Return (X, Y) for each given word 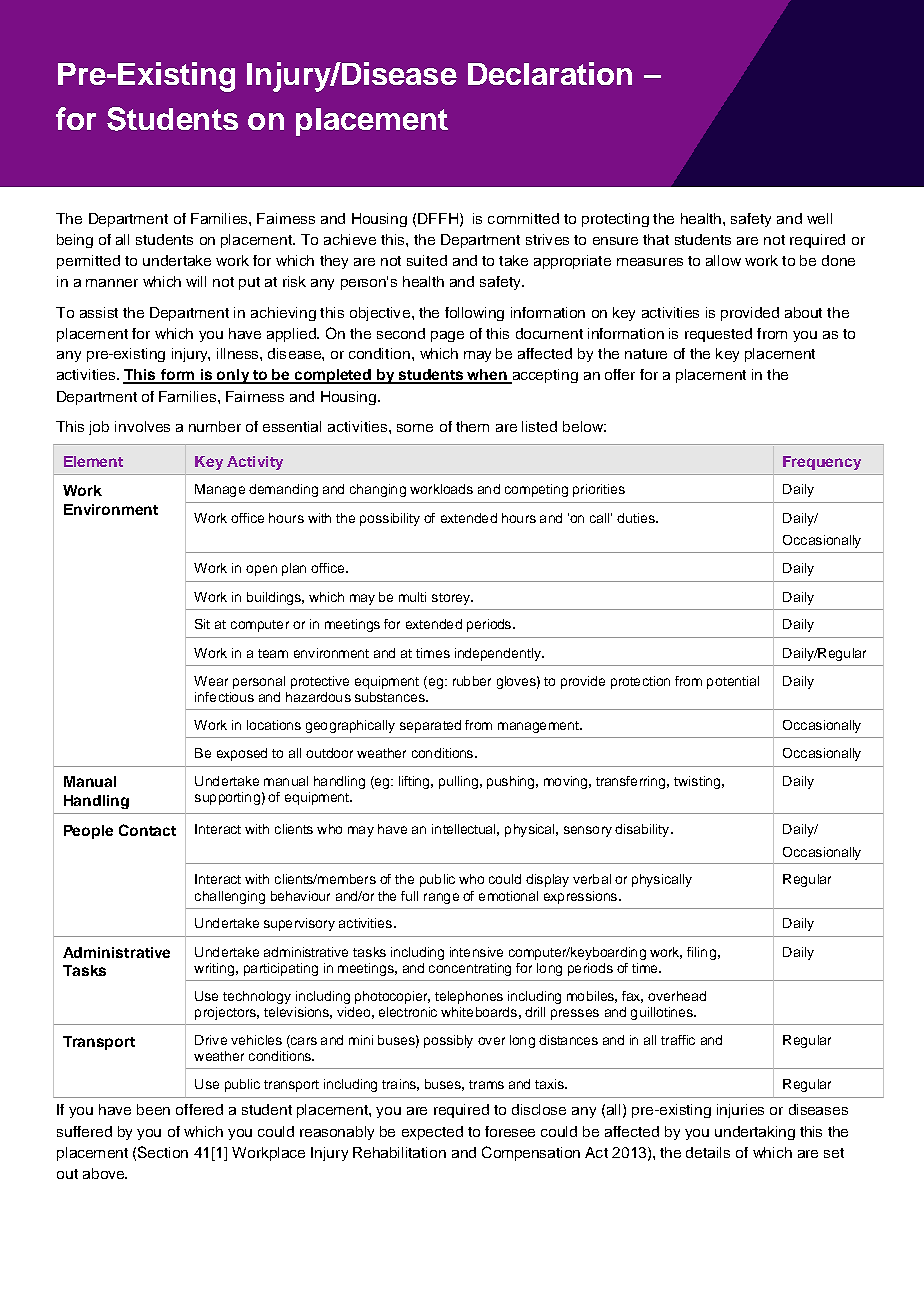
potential (733, 682)
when (488, 376)
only (233, 376)
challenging (230, 897)
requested (718, 335)
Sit (202, 624)
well (819, 218)
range (441, 898)
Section (163, 1152)
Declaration (550, 73)
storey (452, 599)
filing (701, 953)
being (75, 241)
